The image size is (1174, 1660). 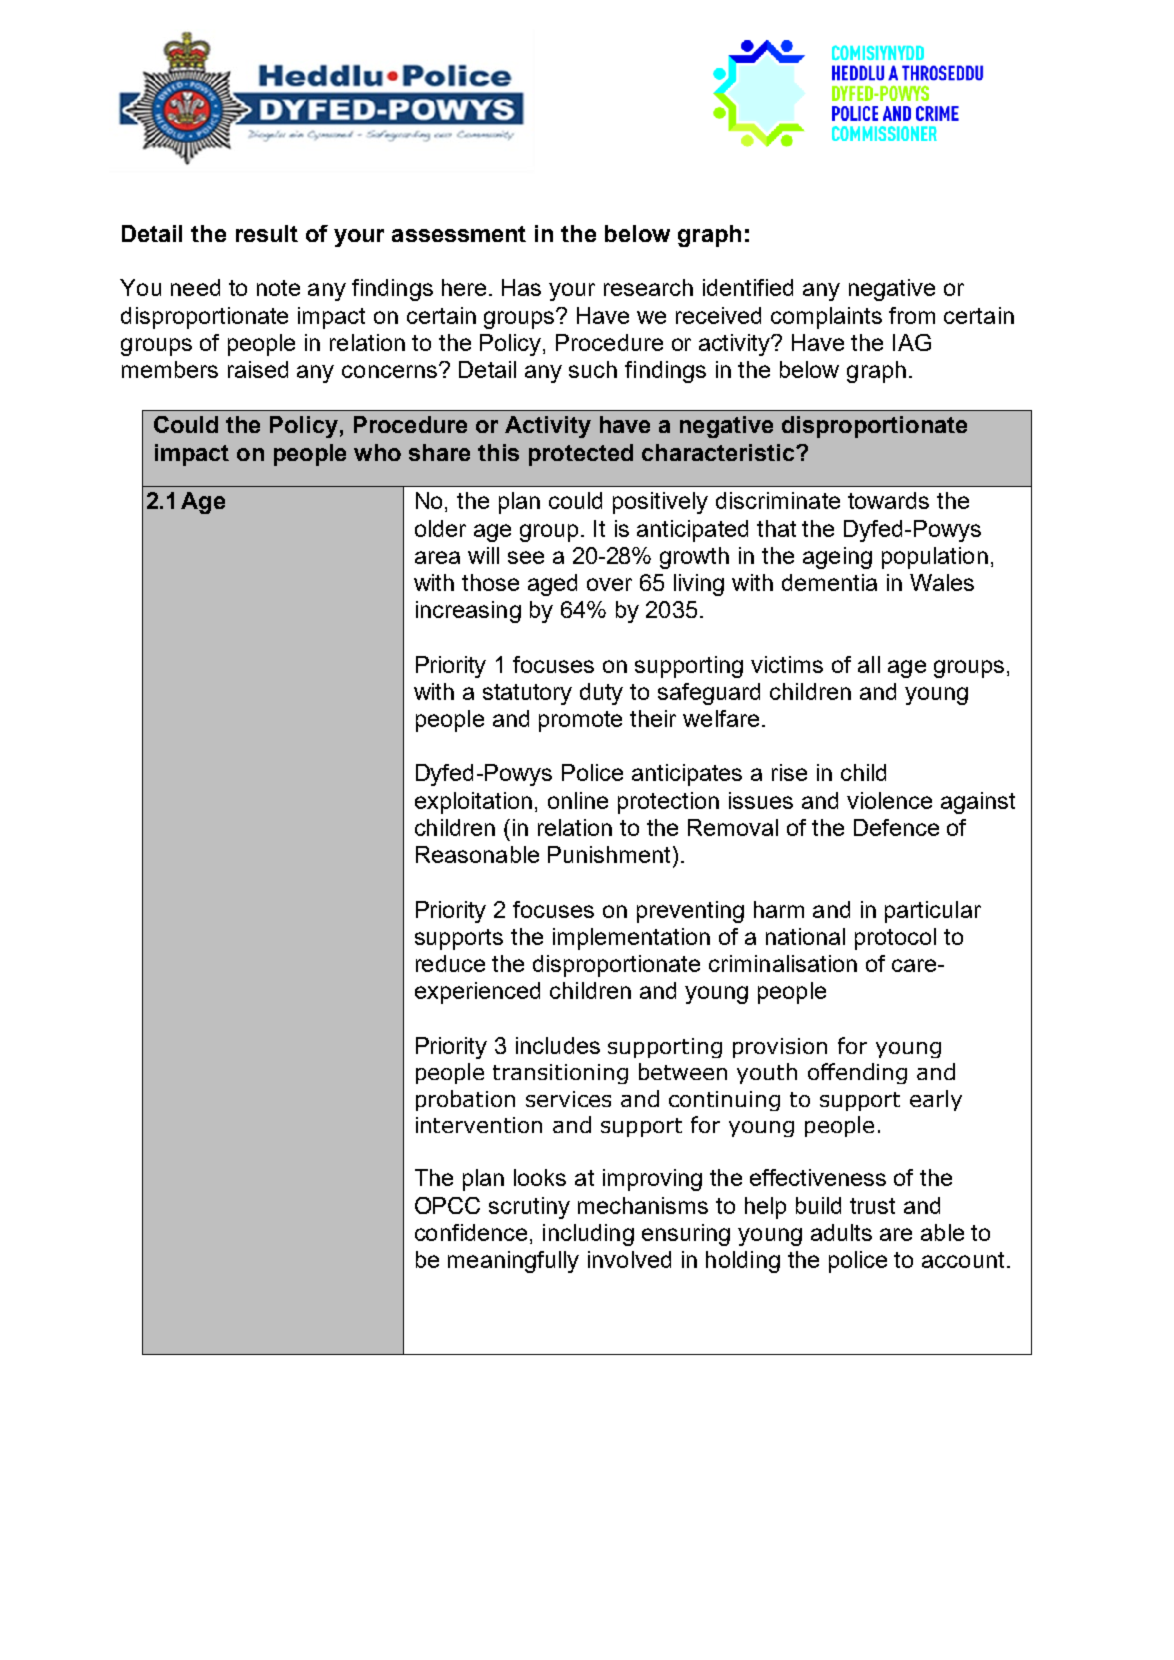 What do you see at coordinates (377, 452) in the image?
I see `who` at bounding box center [377, 452].
